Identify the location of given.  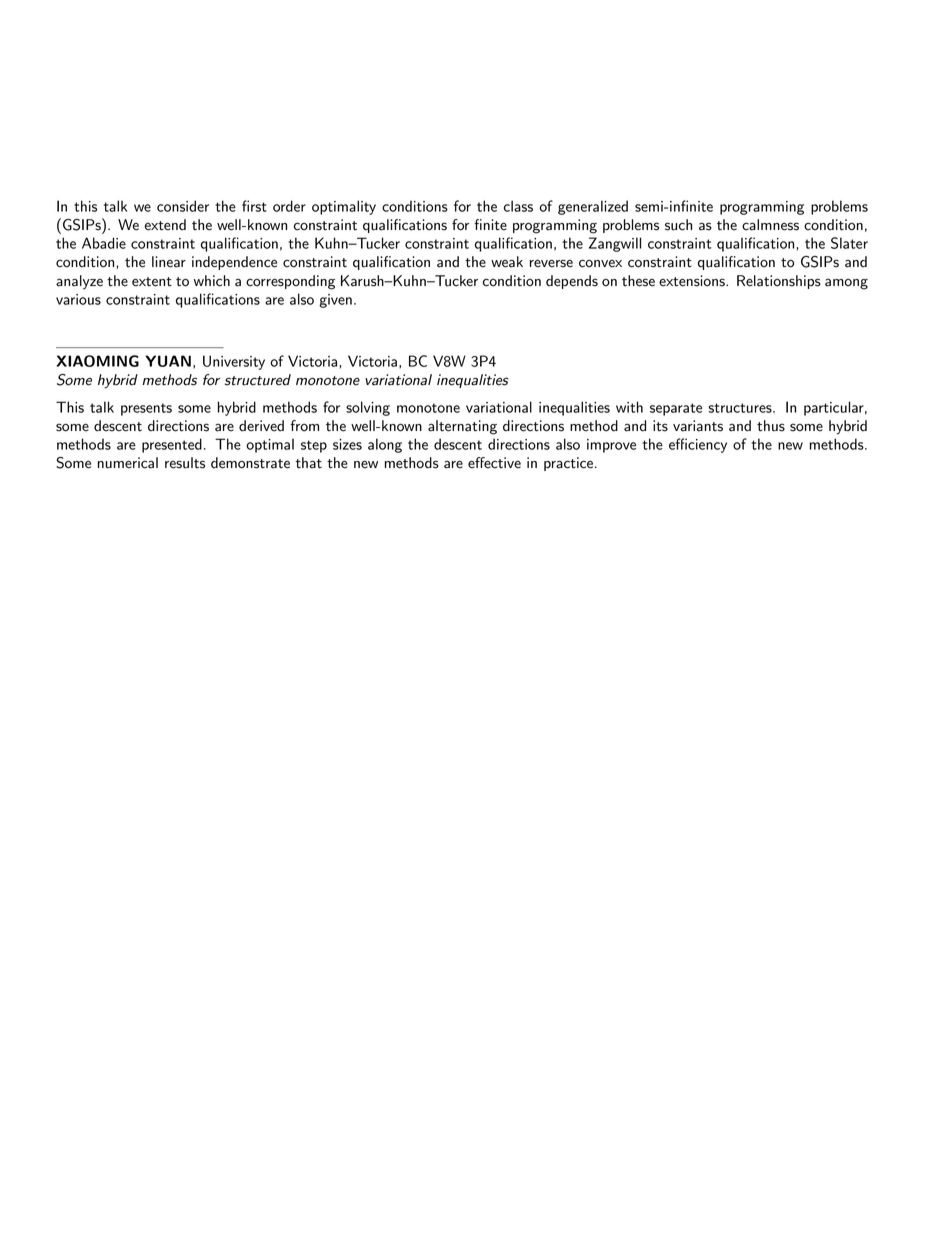
(335, 301).
